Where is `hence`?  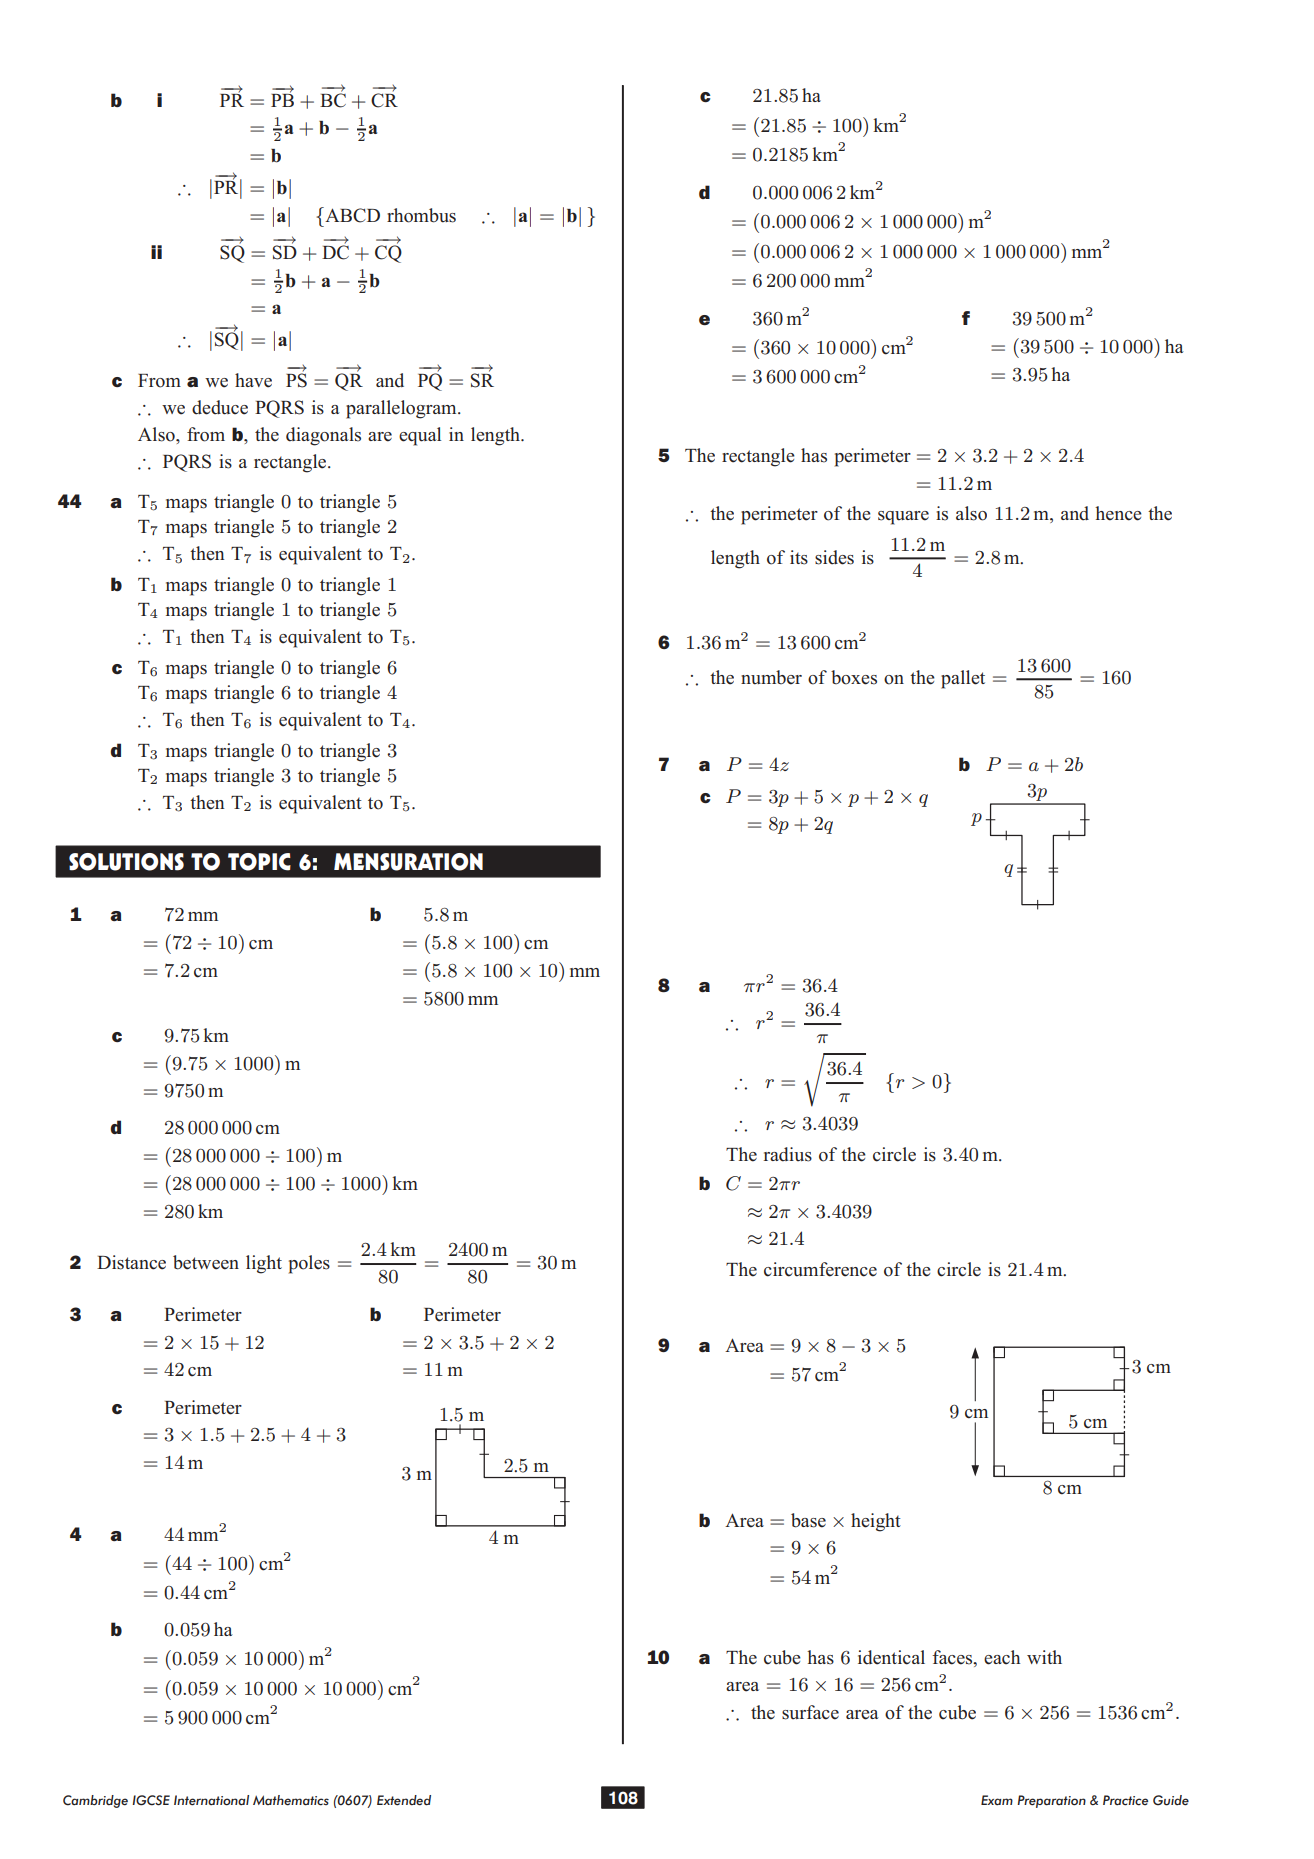 hence is located at coordinates (1118, 513).
